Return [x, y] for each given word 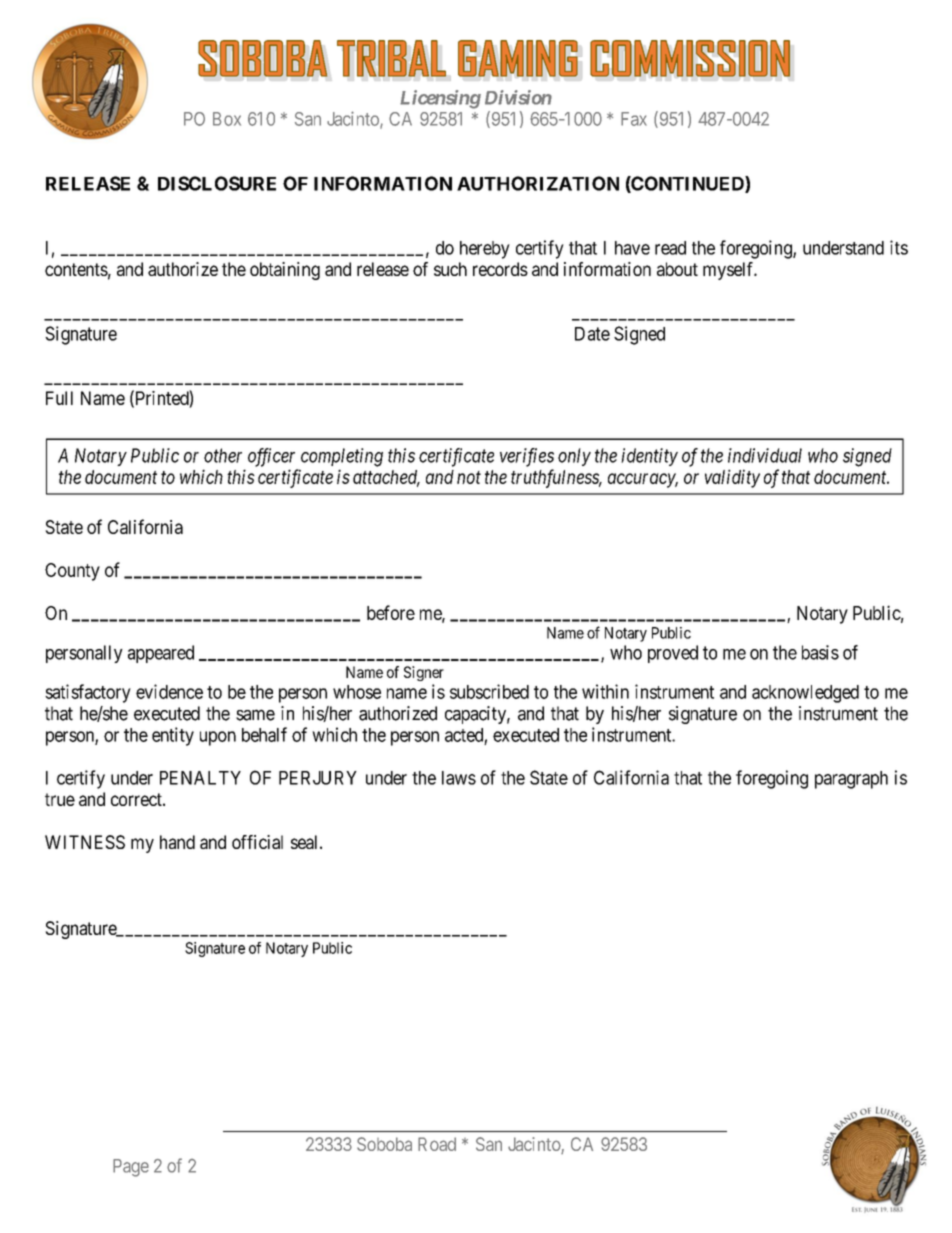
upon [218, 738]
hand [177, 842]
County [72, 572]
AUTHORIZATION [538, 183]
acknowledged [805, 694]
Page [131, 1168]
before [391, 612]
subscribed [489, 691]
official [257, 842]
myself [729, 271]
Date [592, 334]
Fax [634, 119]
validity [732, 478]
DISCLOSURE [217, 183]
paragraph [851, 780]
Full [59, 398]
